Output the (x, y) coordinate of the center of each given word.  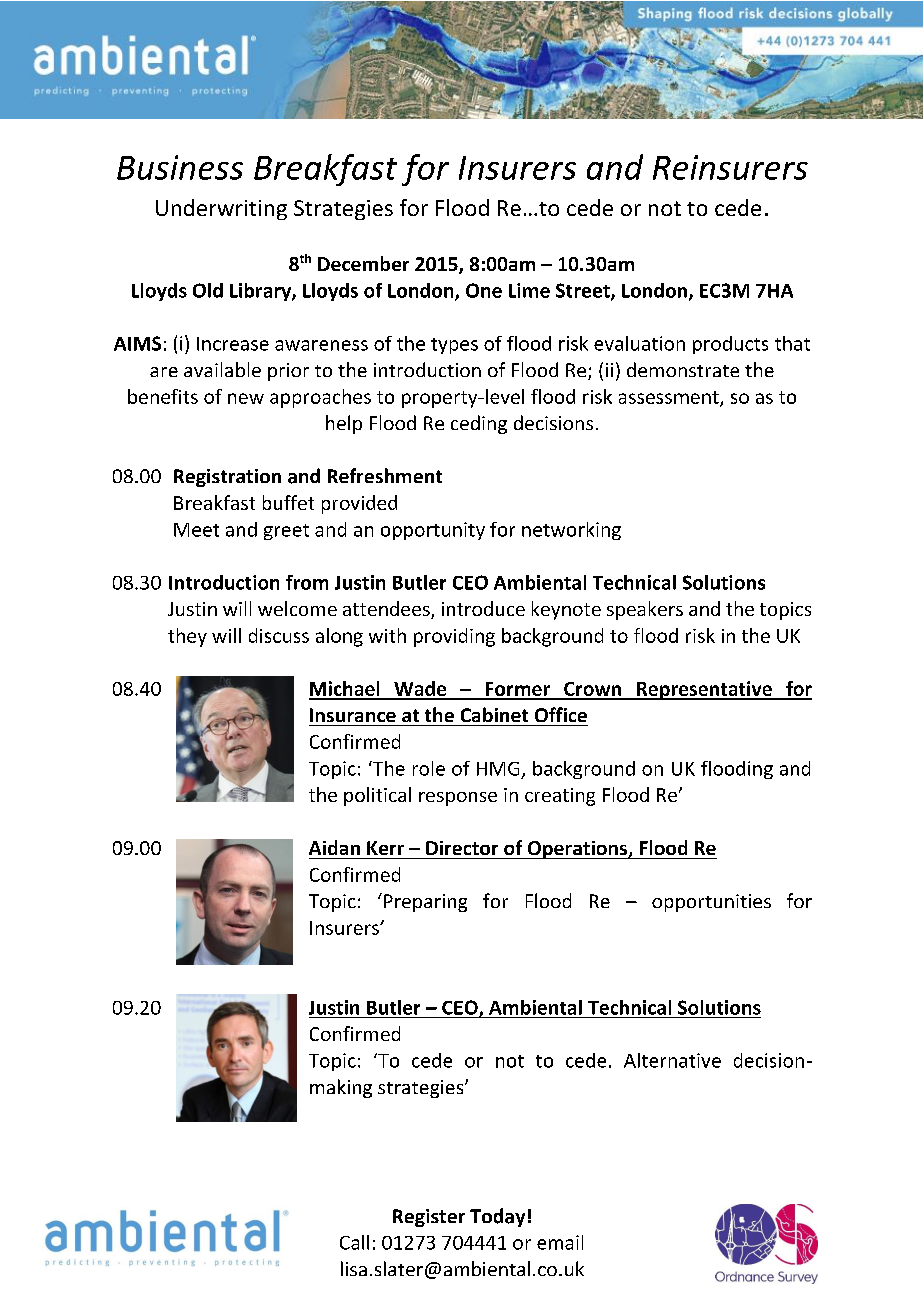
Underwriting (221, 209)
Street (584, 291)
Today (497, 1217)
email (560, 1242)
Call (354, 1242)
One (484, 290)
